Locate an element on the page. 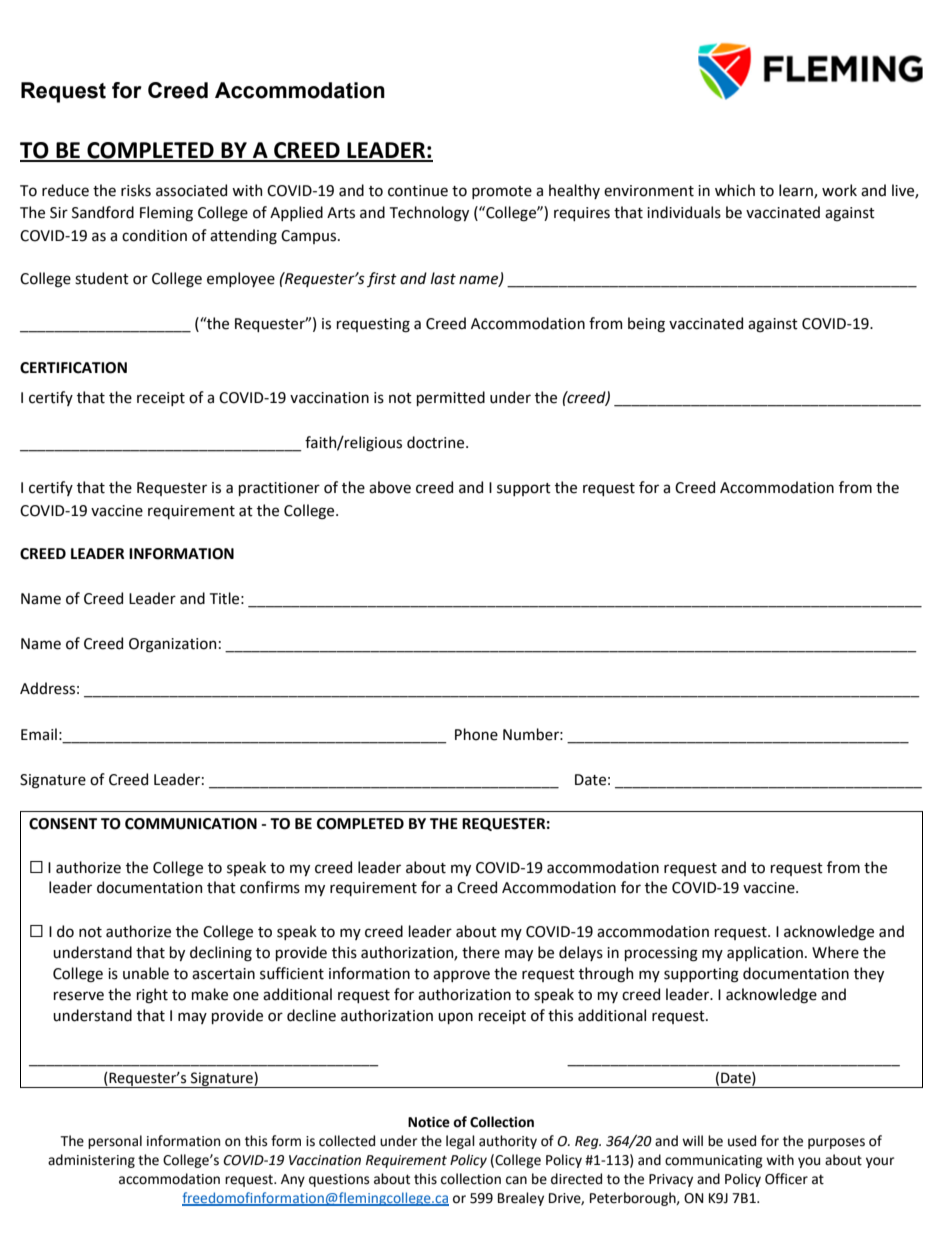  learn is located at coordinates (797, 191).
